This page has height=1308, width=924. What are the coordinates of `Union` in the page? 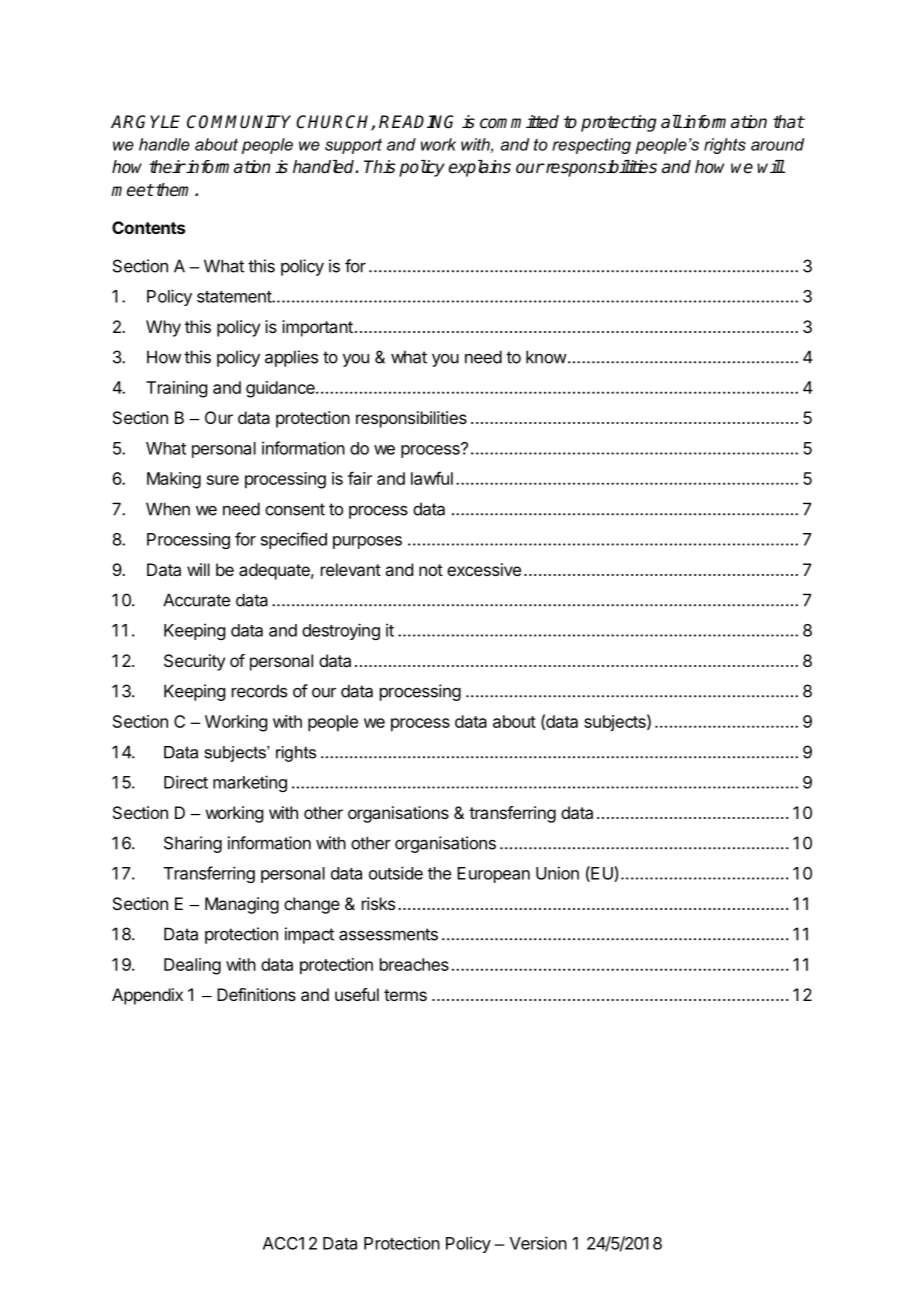 It's located at (557, 873).
